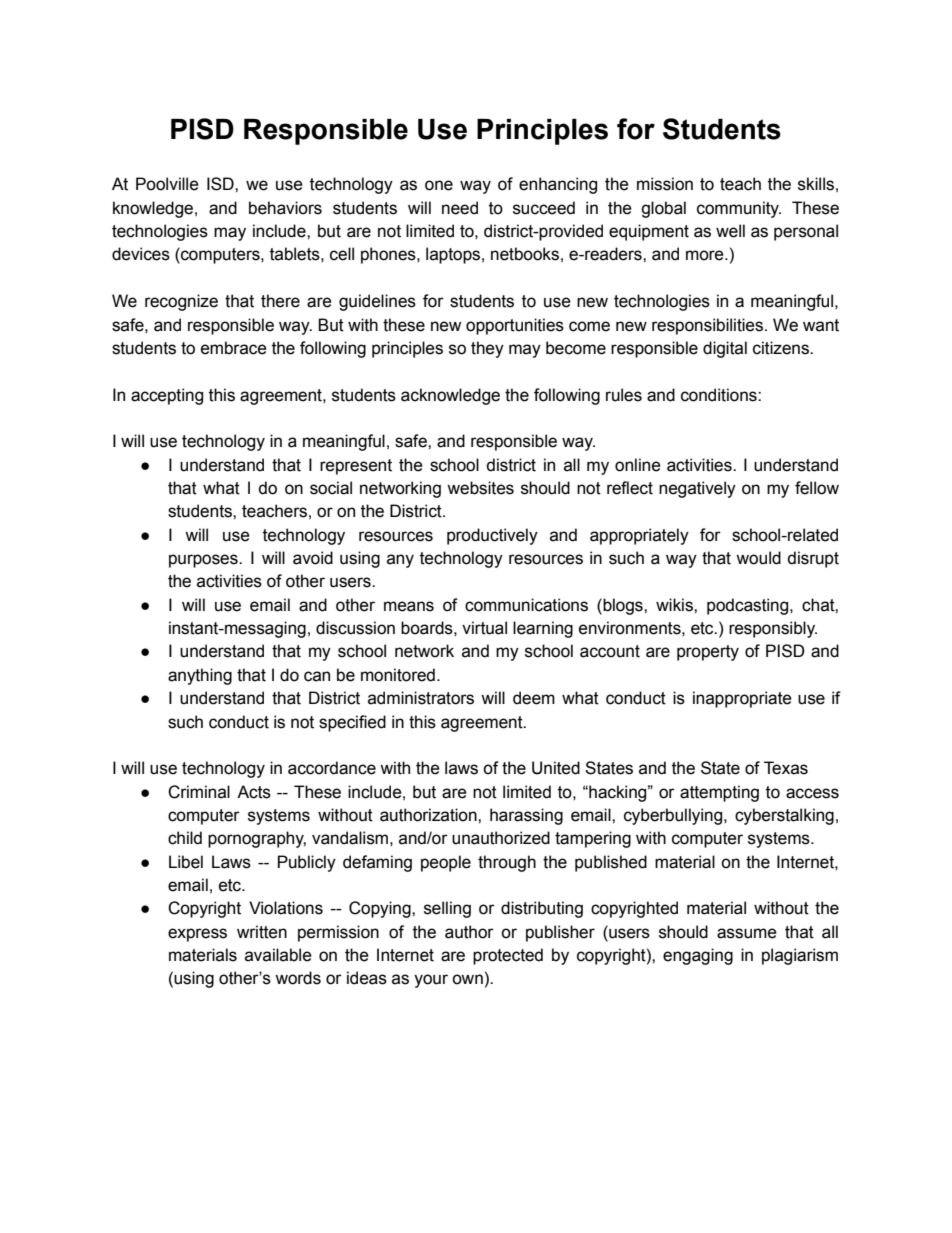 This screenshot has height=1233, width=952. Describe the element at coordinates (204, 561) in the screenshot. I see `purposes` at that location.
